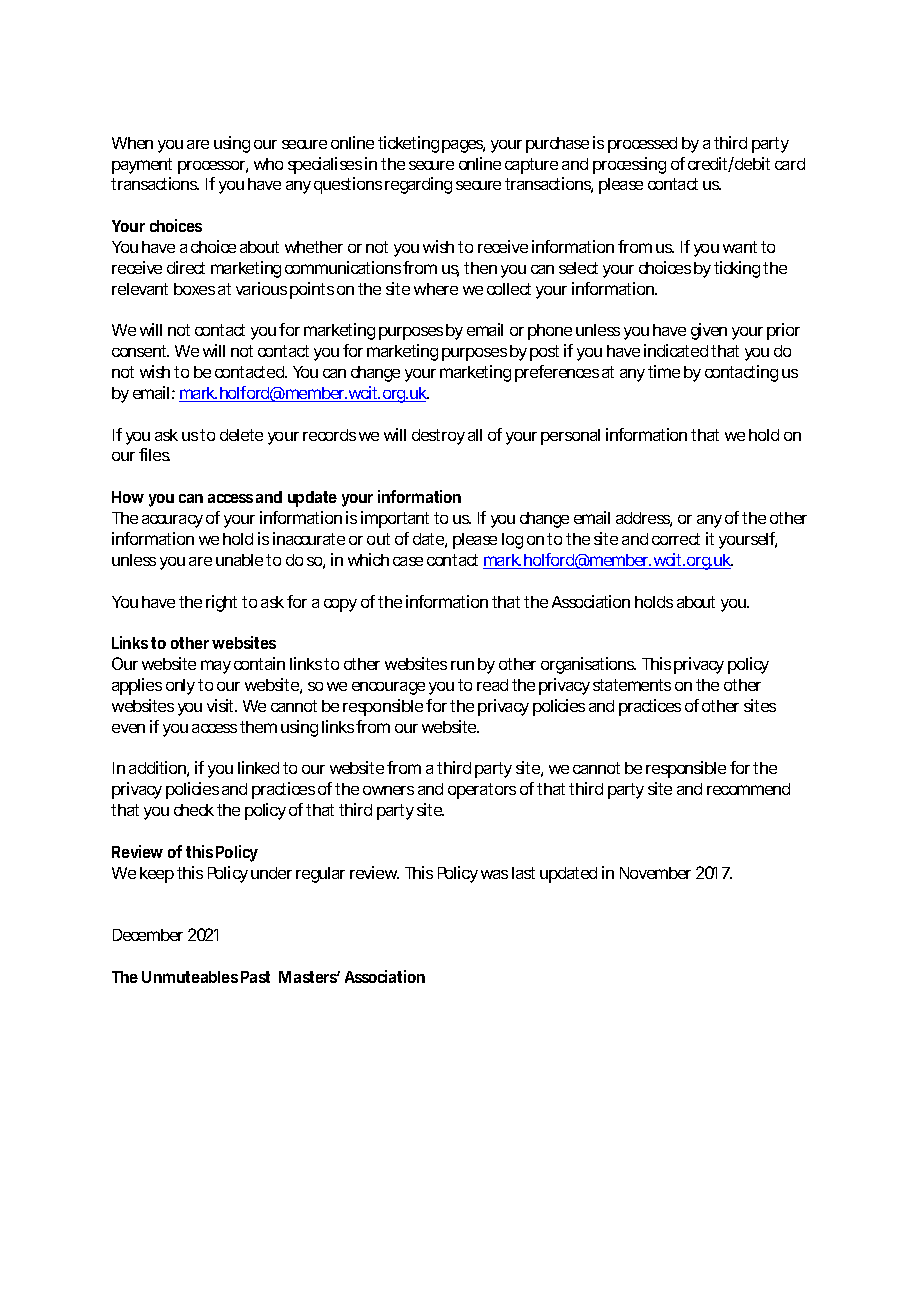  Describe the element at coordinates (544, 353) in the screenshot. I see `post` at that location.
